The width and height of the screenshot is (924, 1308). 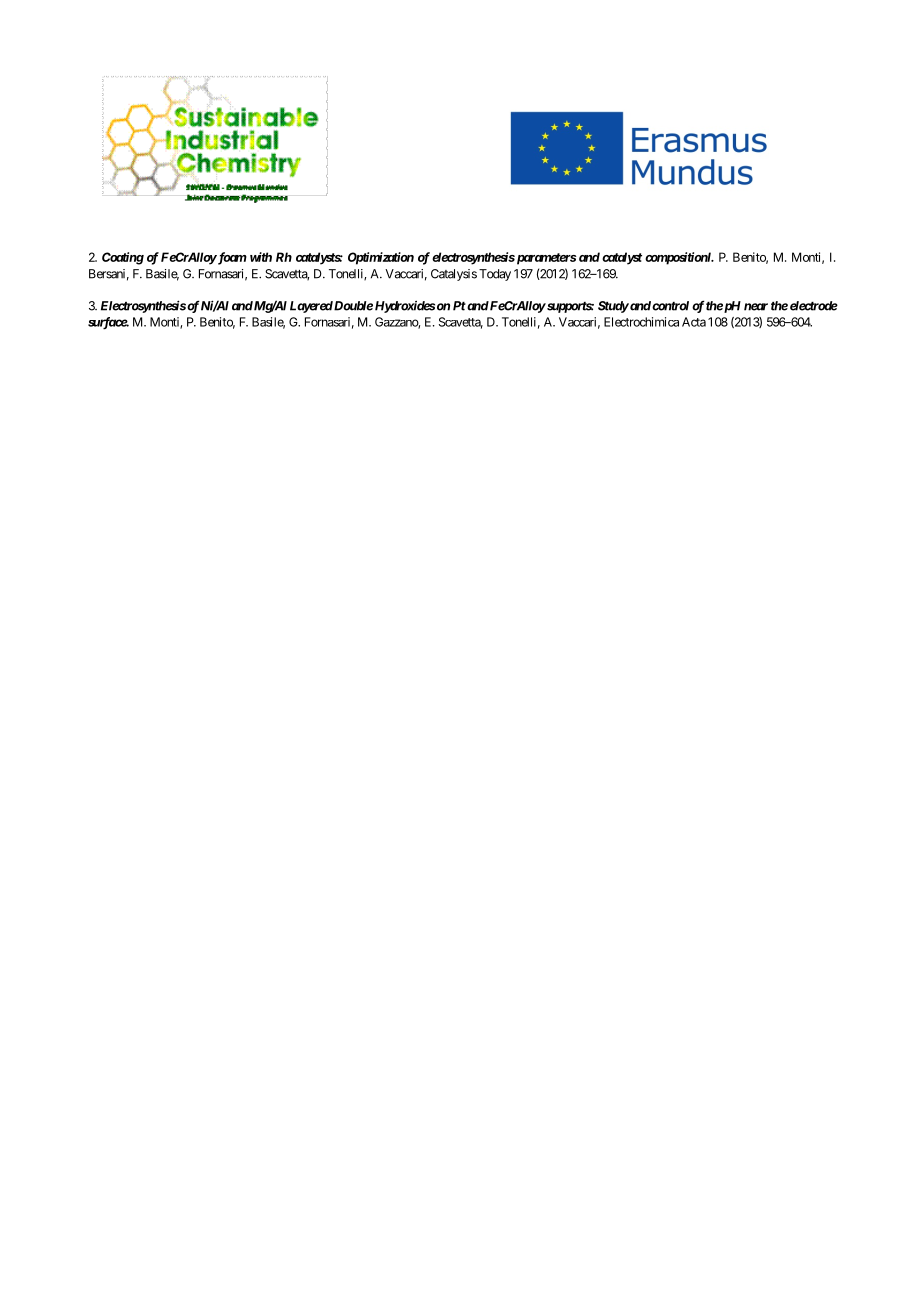 I want to click on Today, so click(x=495, y=275).
